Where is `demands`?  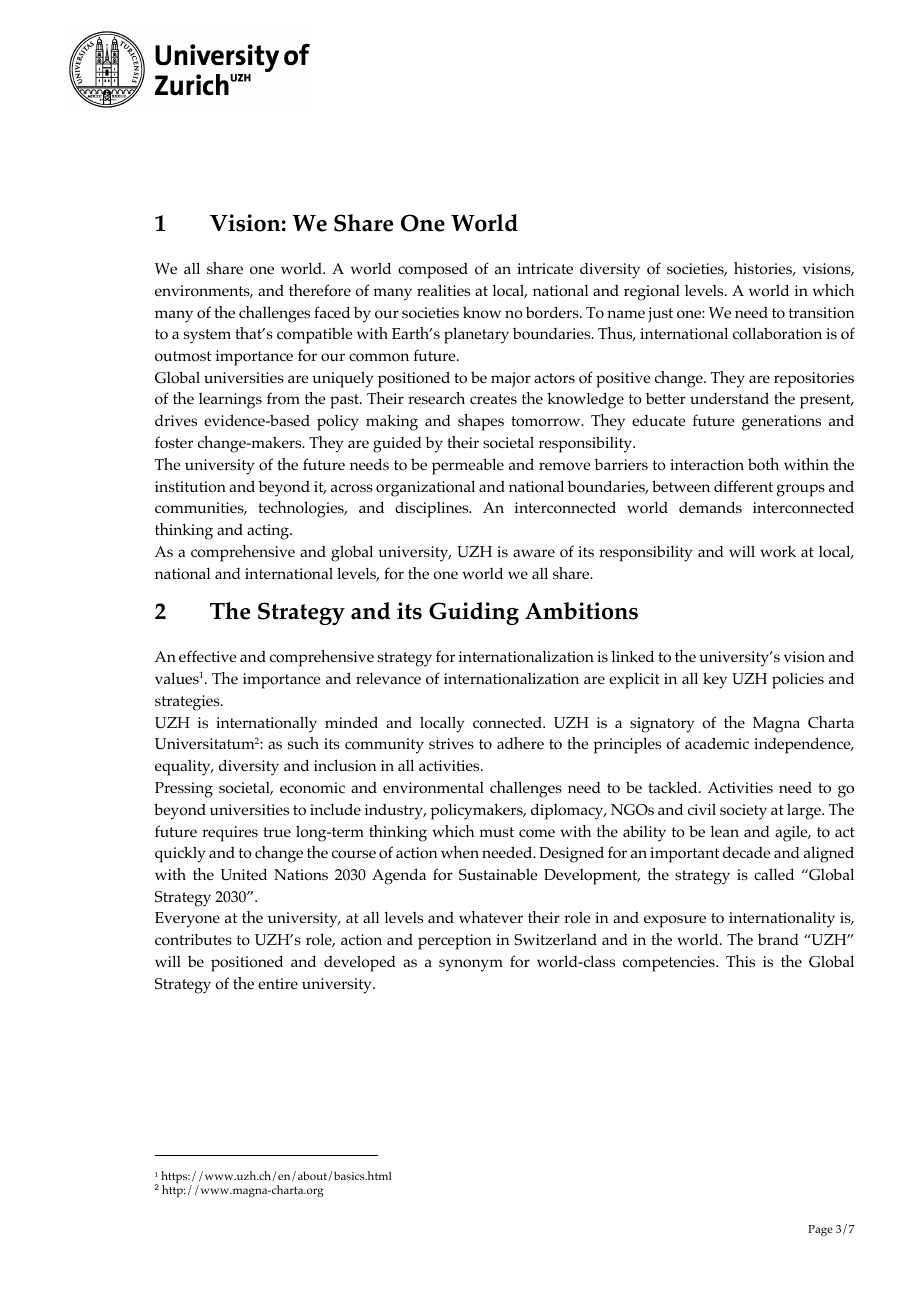
demands is located at coordinates (710, 507).
